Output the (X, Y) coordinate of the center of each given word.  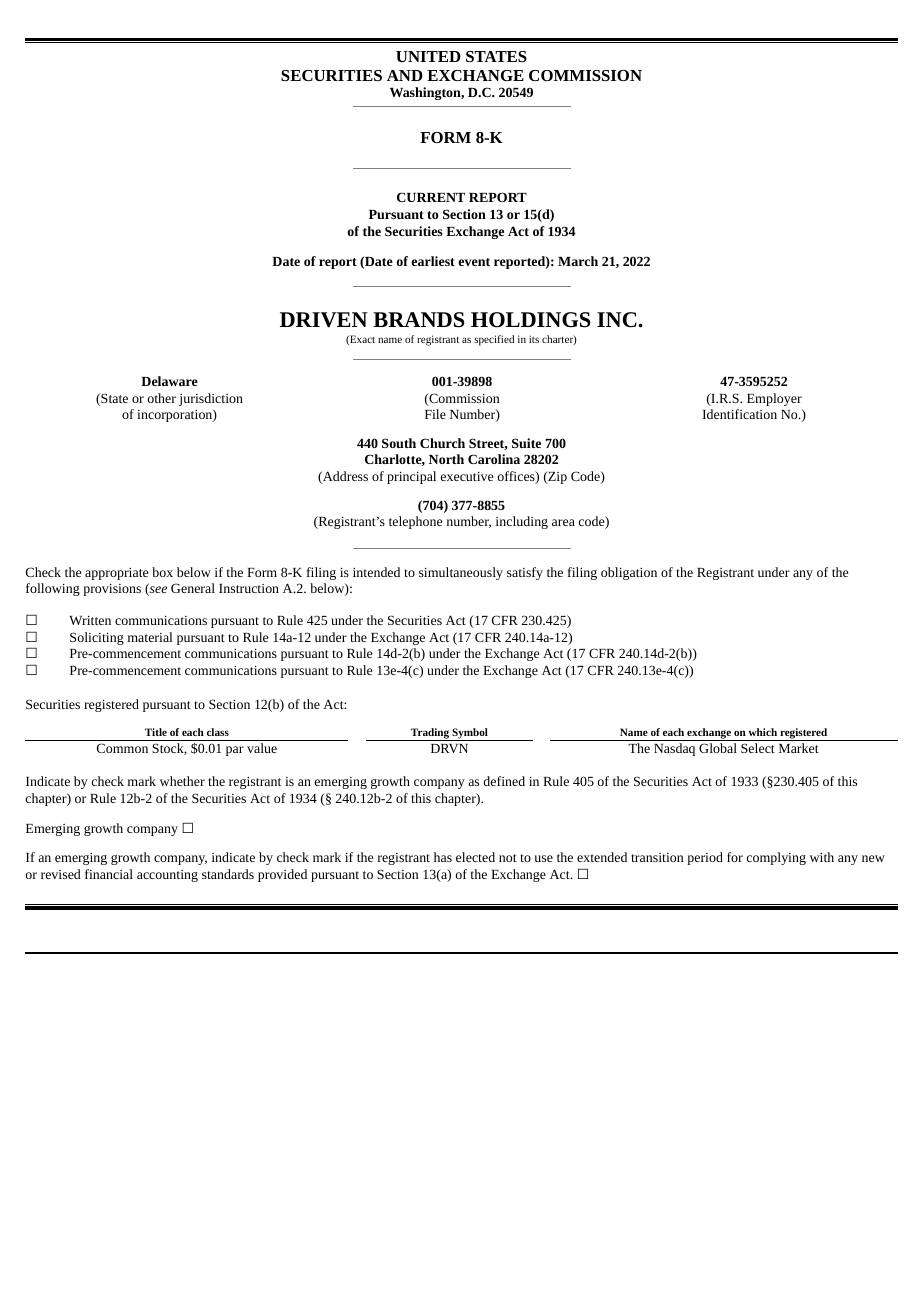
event (474, 262)
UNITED (428, 56)
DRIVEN (324, 320)
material (150, 637)
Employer (774, 399)
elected (475, 857)
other (162, 398)
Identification (739, 414)
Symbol (470, 734)
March (578, 261)
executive (467, 476)
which (763, 732)
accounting (167, 876)
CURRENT (431, 197)
